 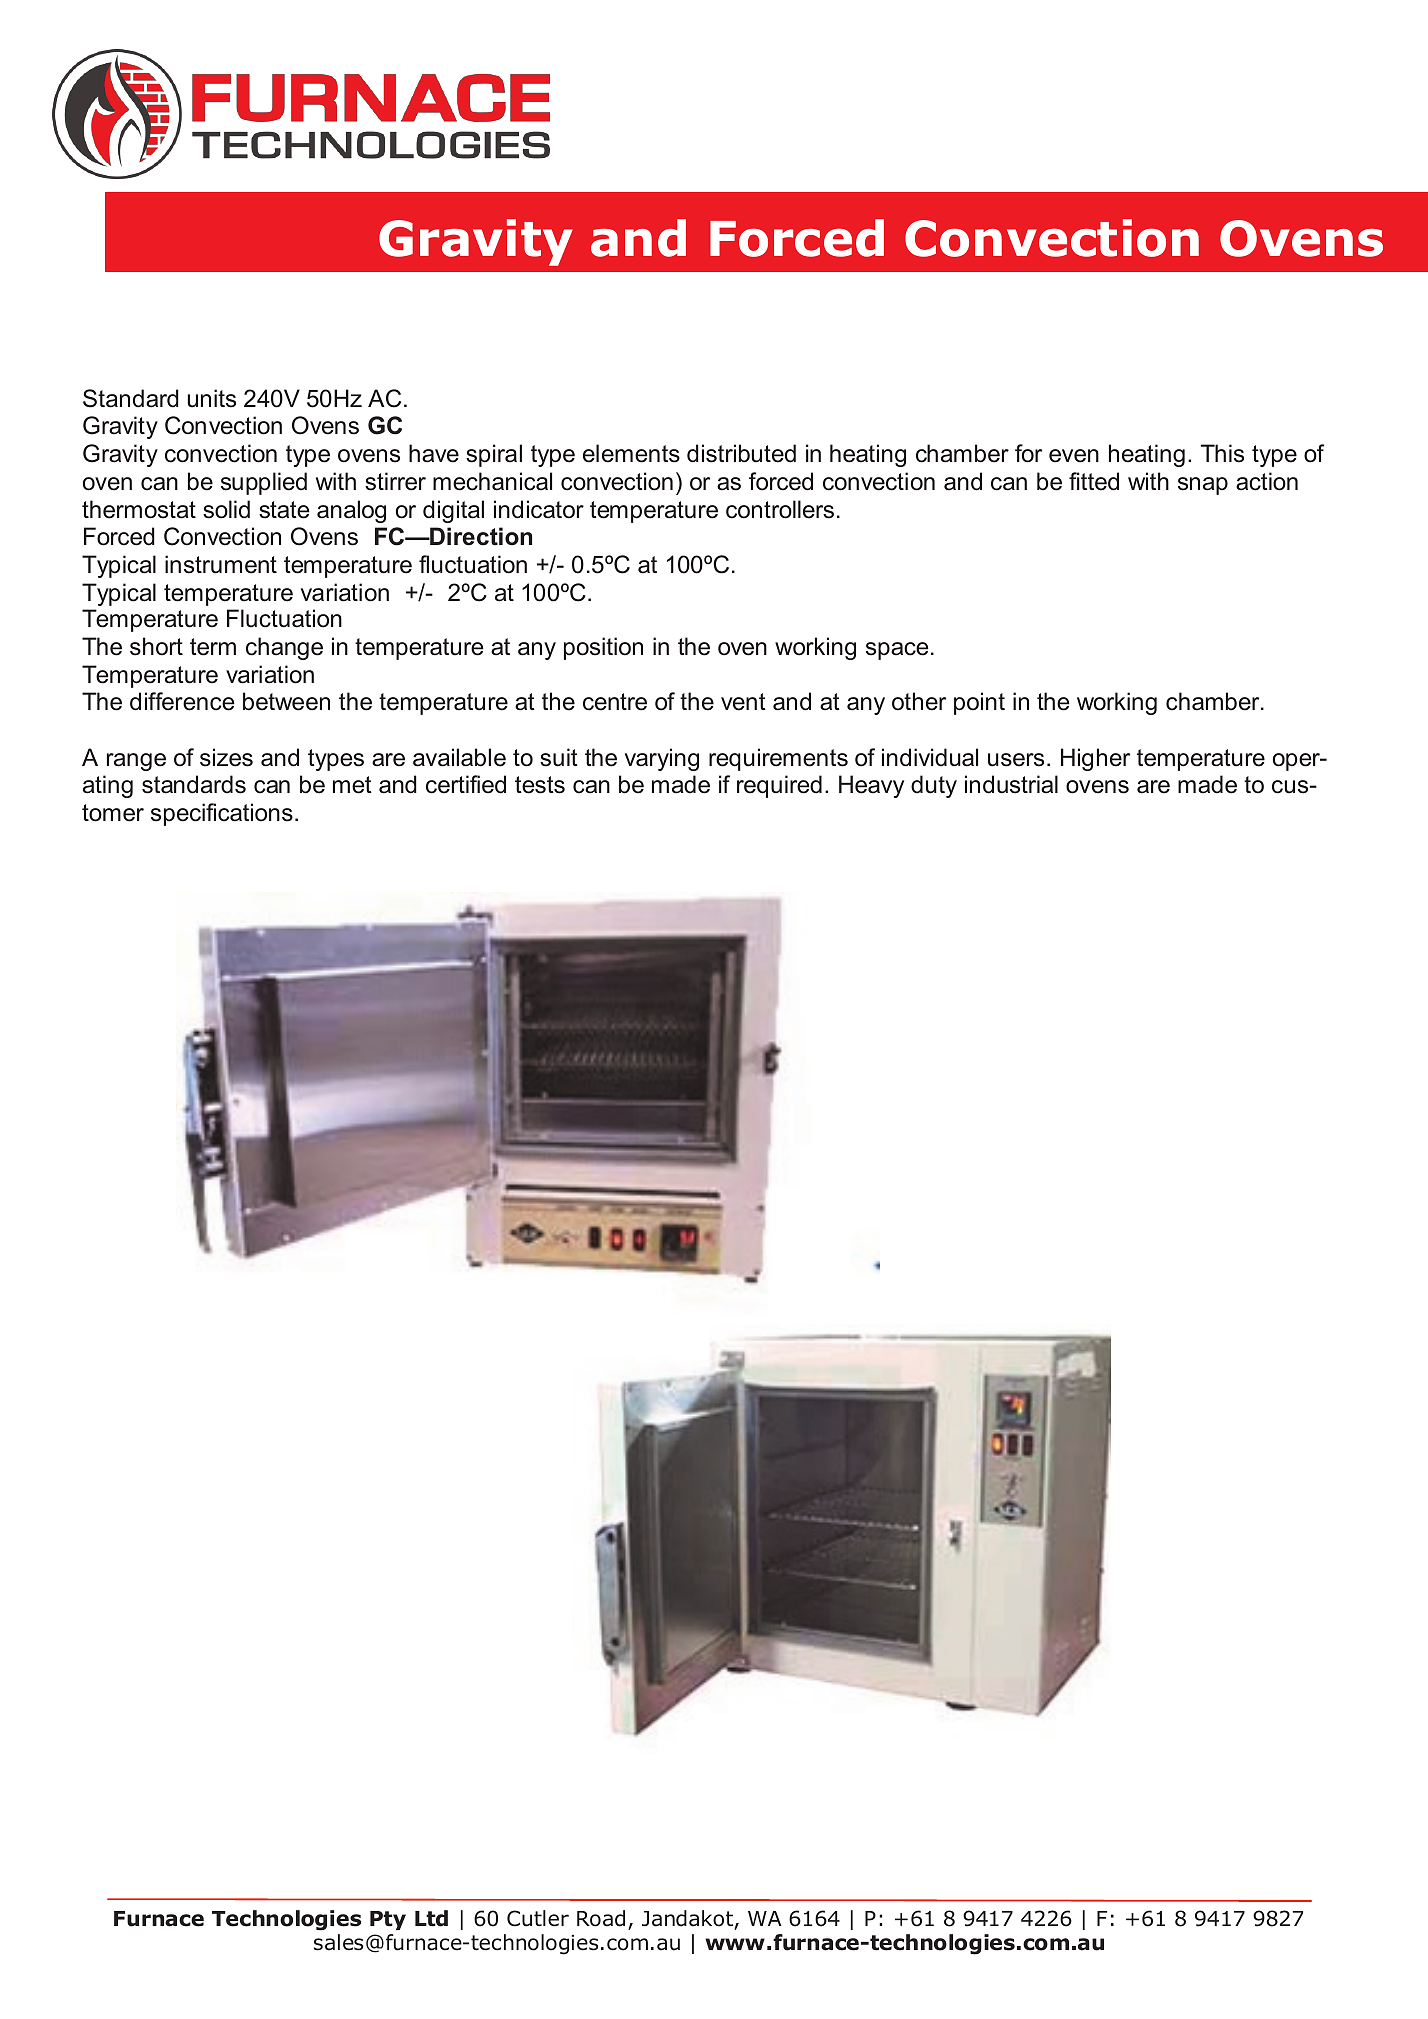 I want to click on Pty, so click(x=388, y=1920).
